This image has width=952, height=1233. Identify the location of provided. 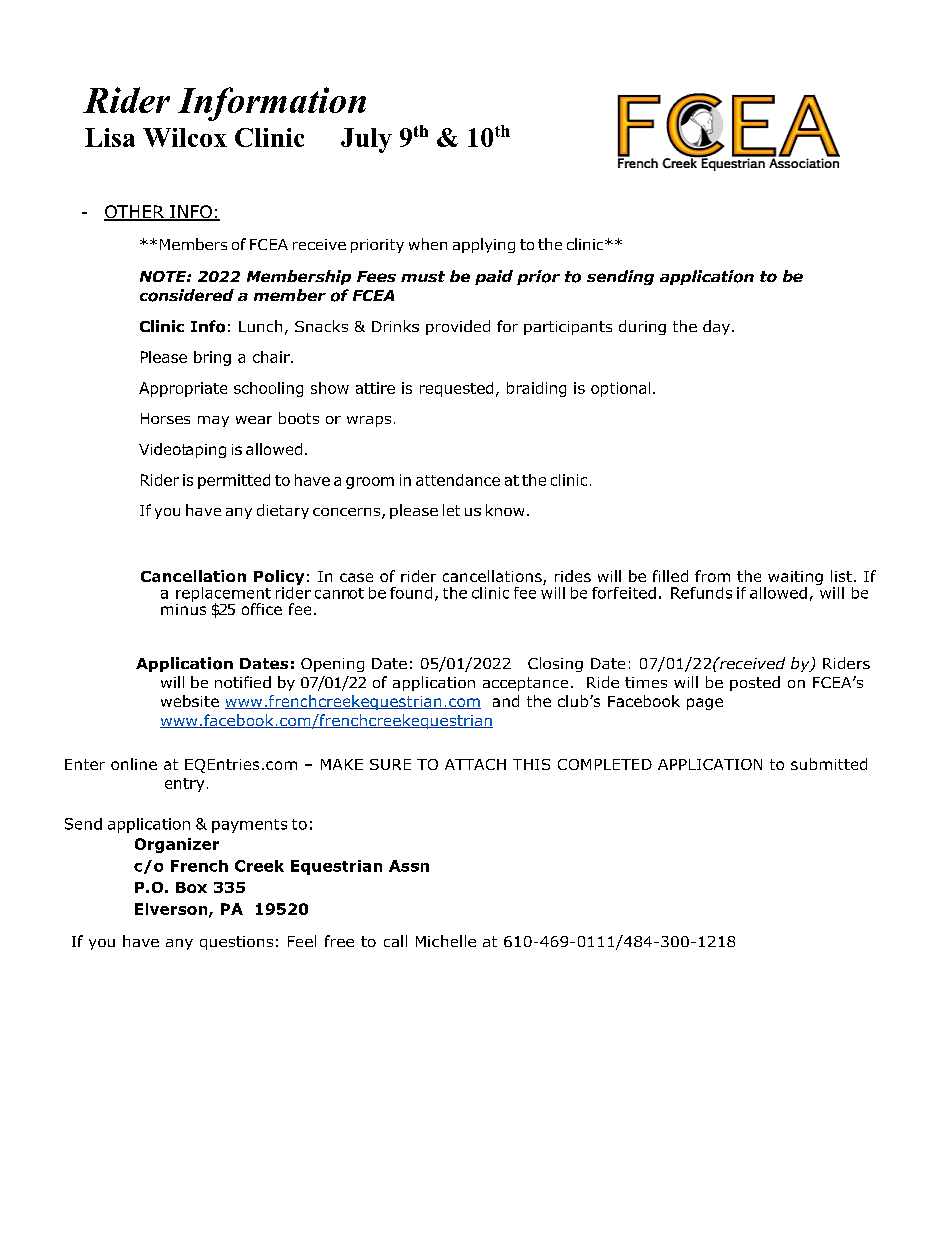
(458, 327).
